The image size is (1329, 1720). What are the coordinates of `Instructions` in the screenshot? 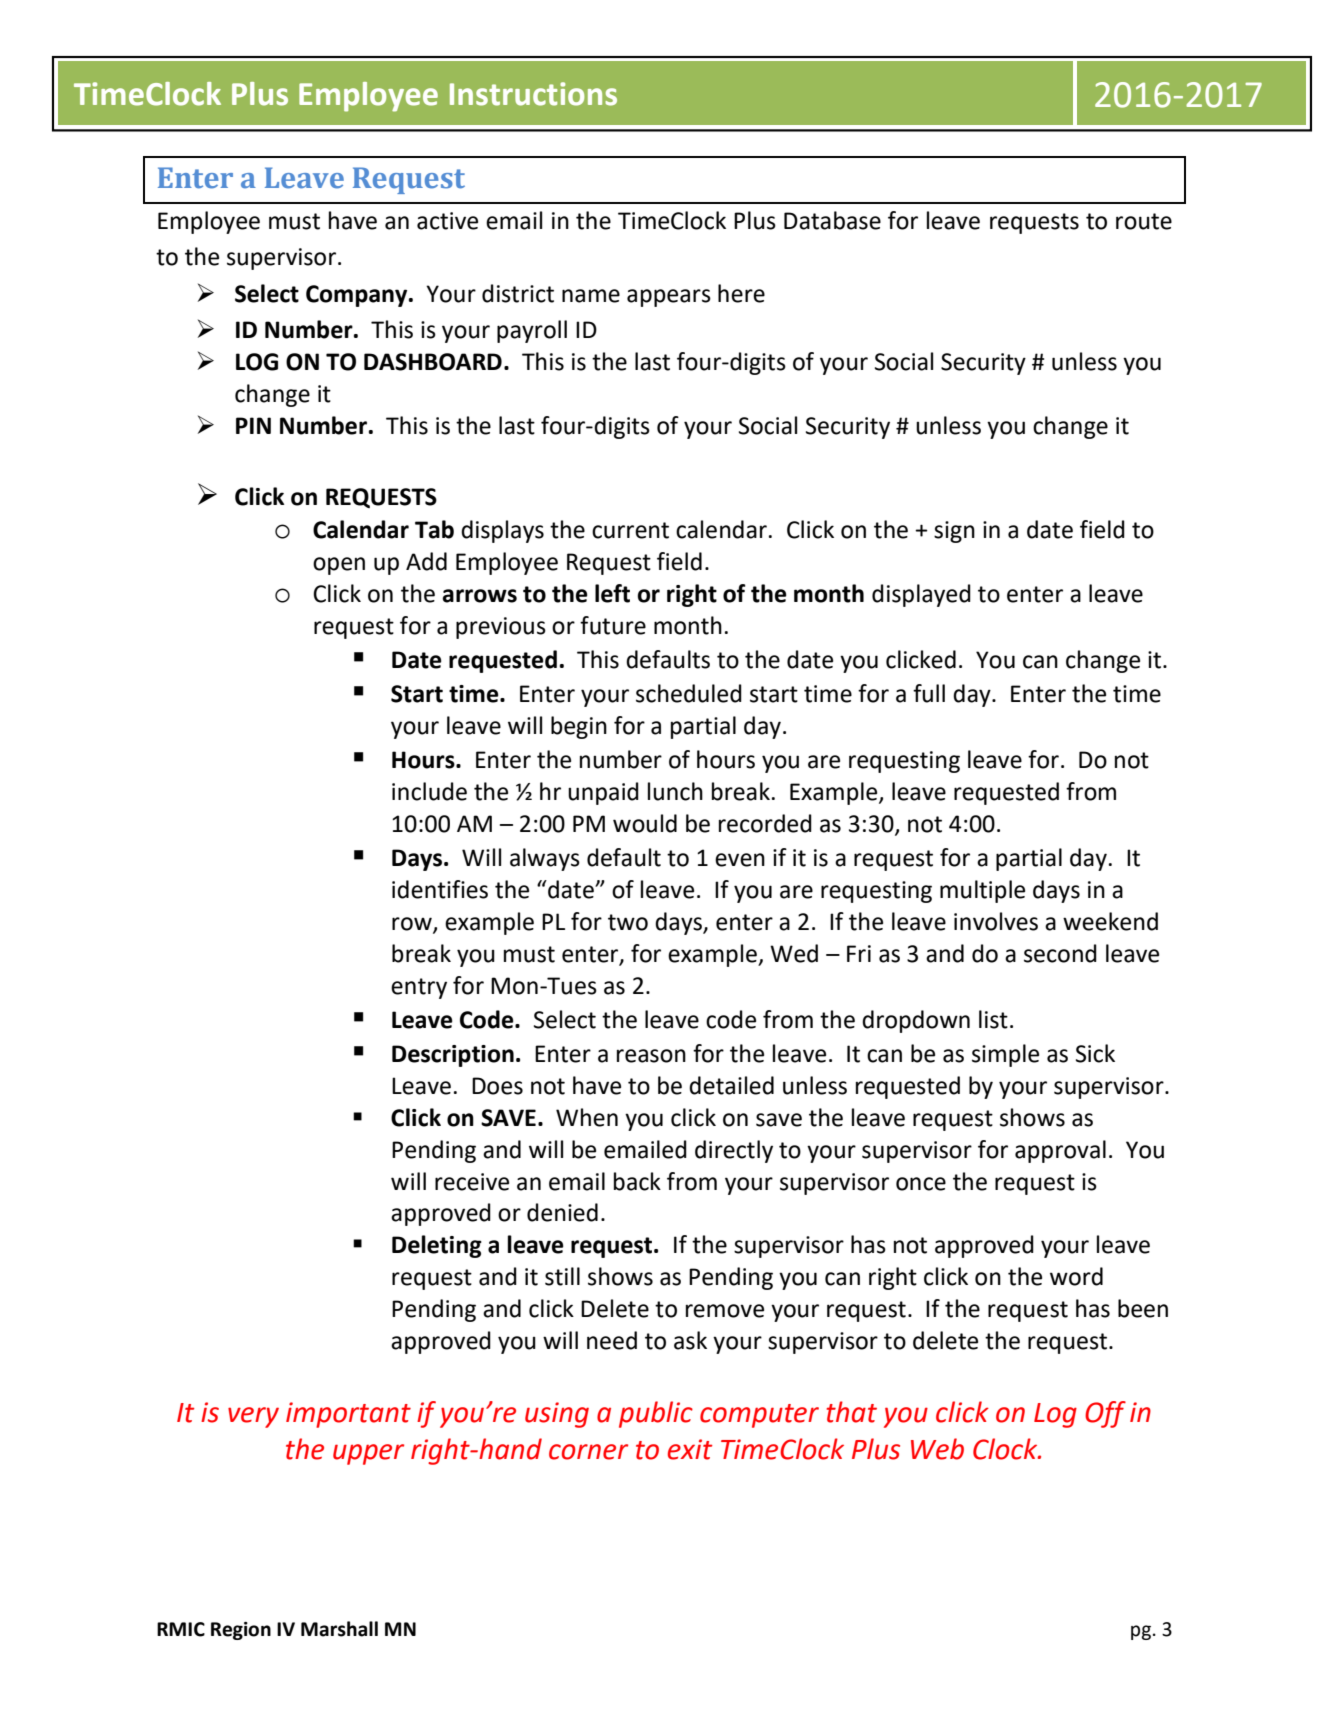 It's located at (533, 94).
